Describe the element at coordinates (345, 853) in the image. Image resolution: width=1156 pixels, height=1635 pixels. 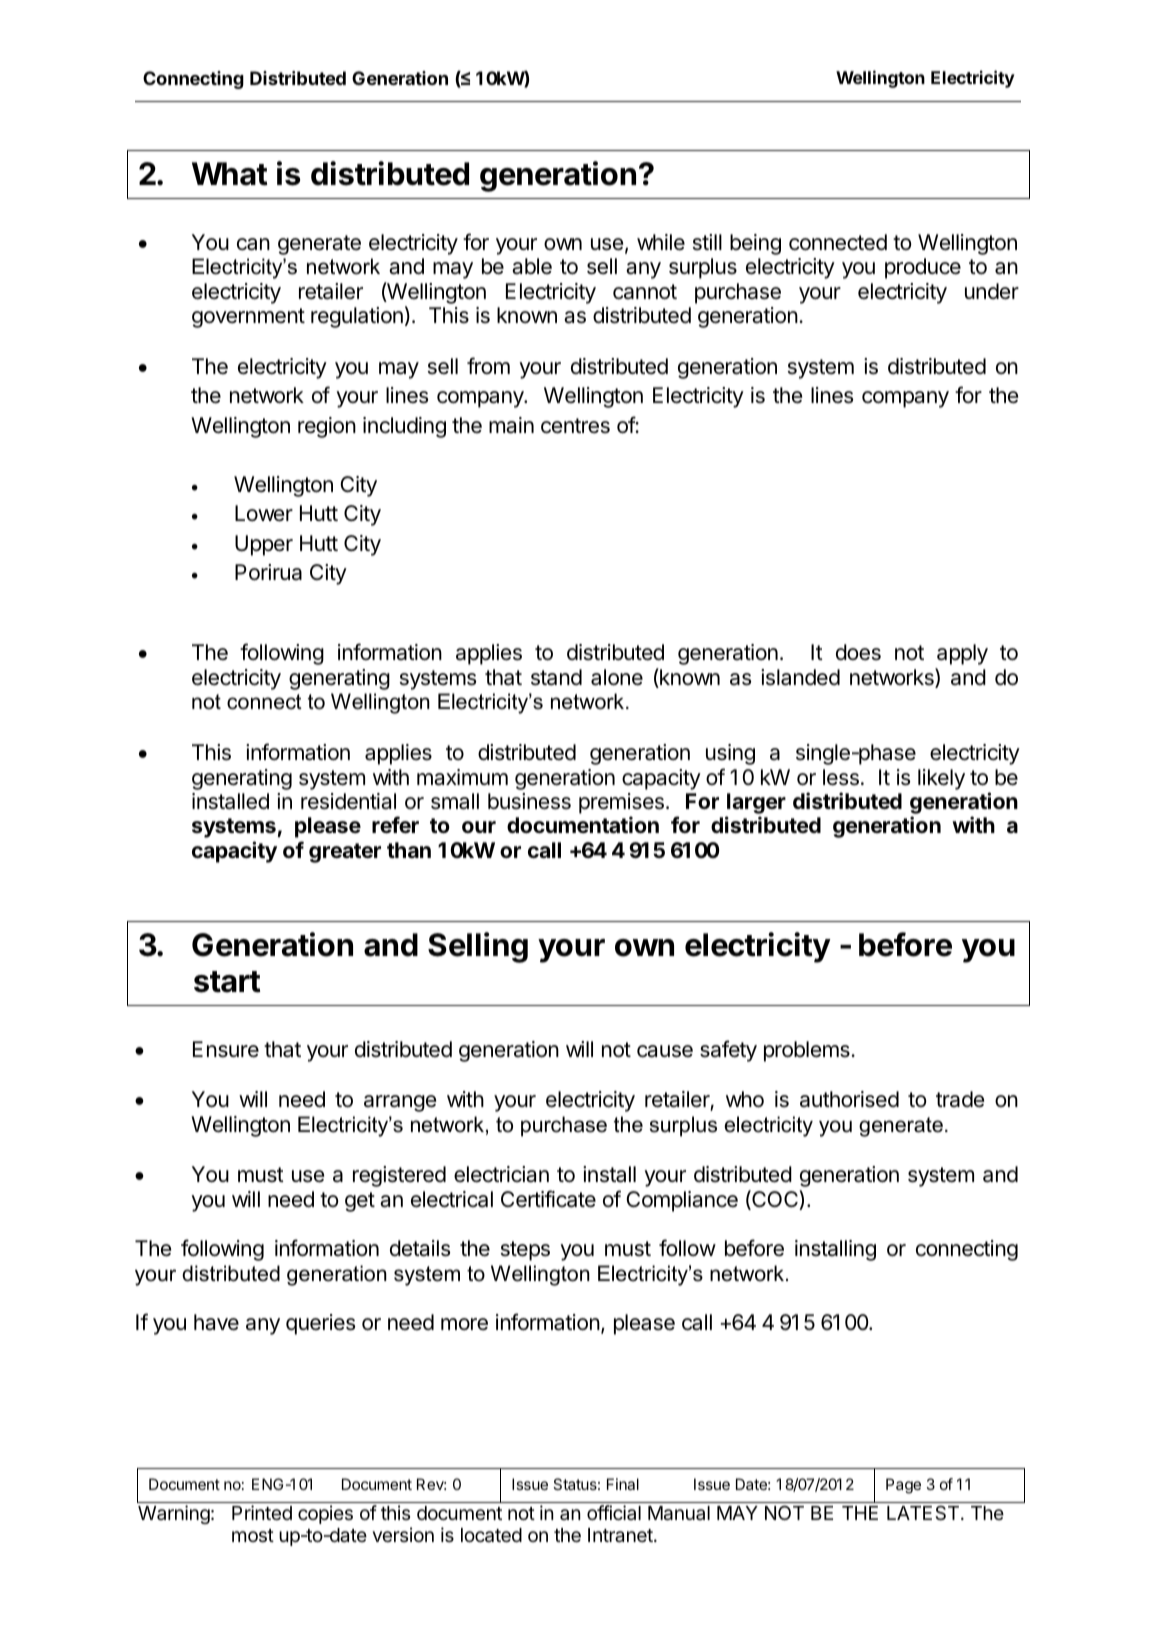
I see `greater` at that location.
